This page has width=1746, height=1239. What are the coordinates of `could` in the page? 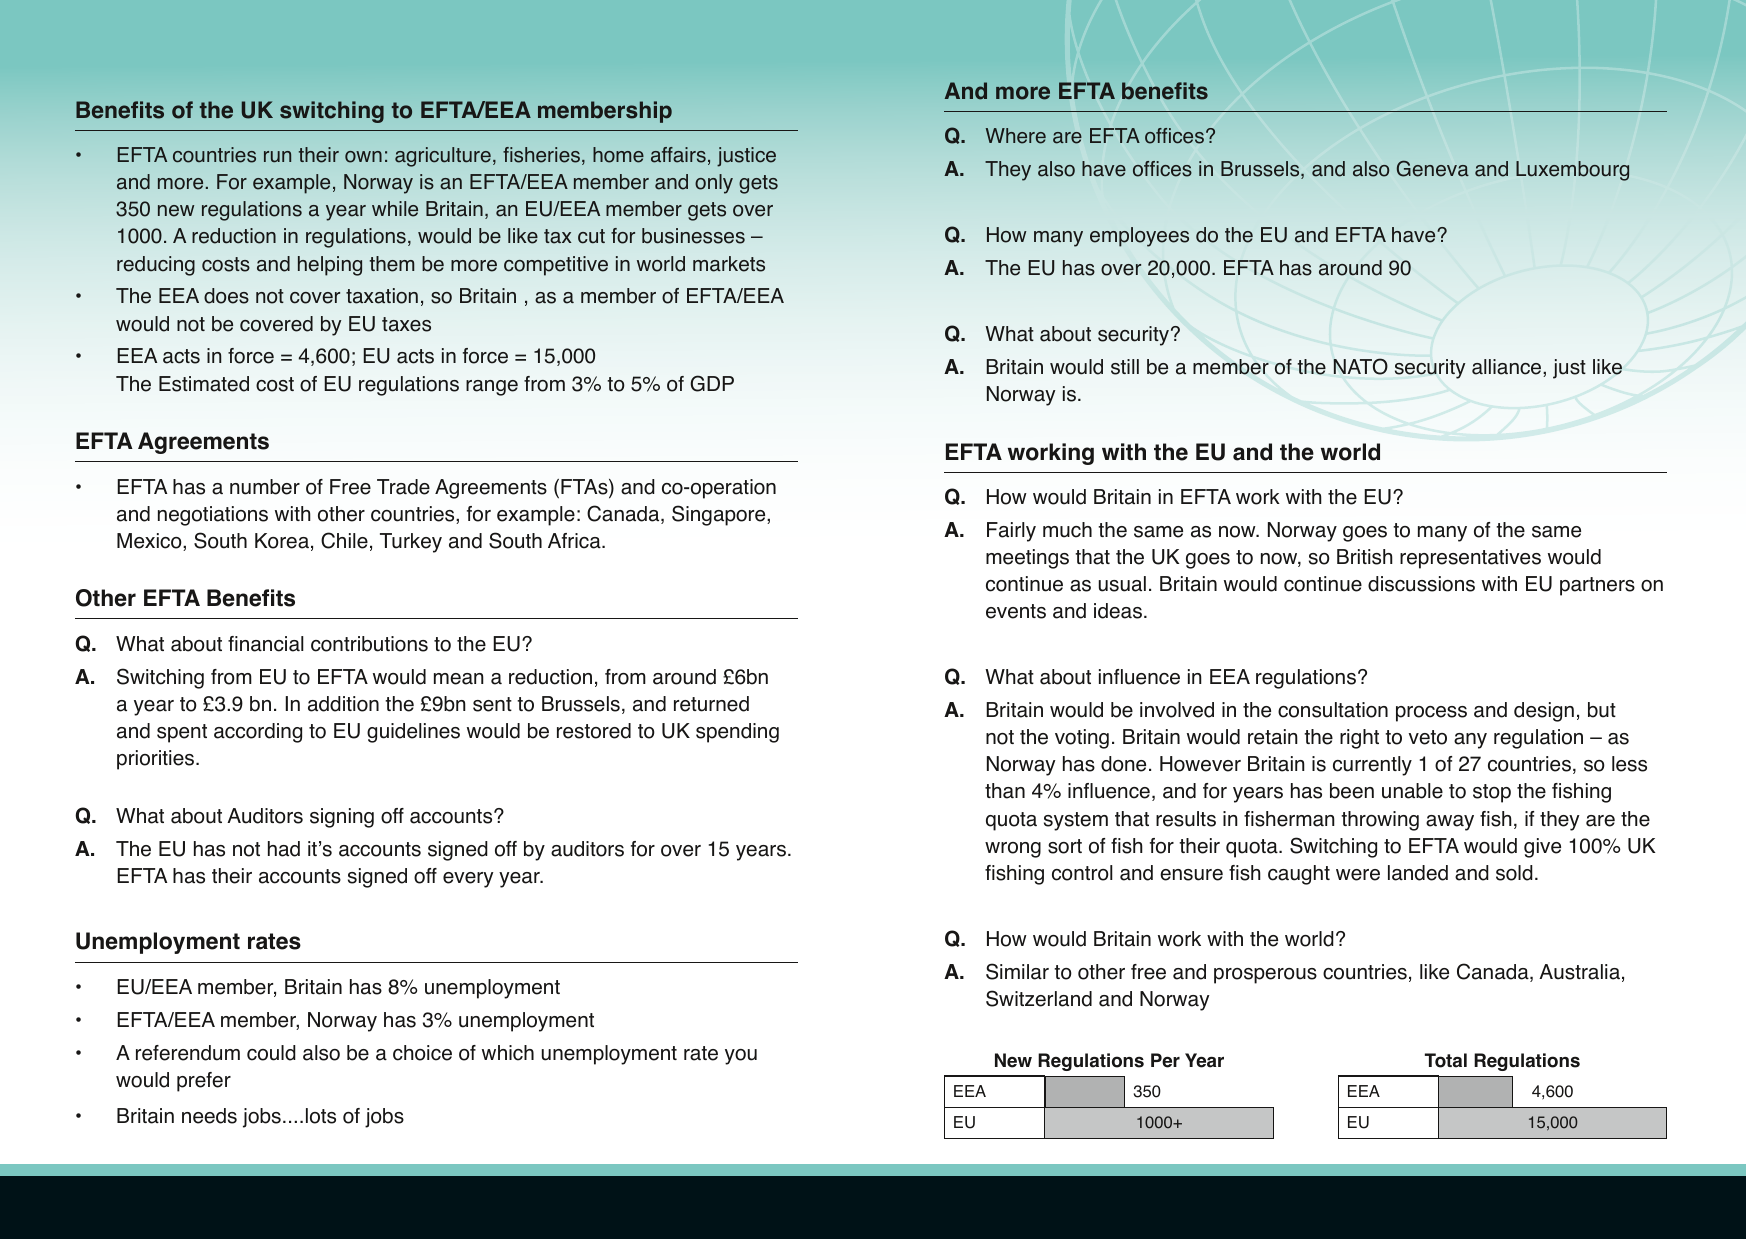 It's located at (271, 1053).
